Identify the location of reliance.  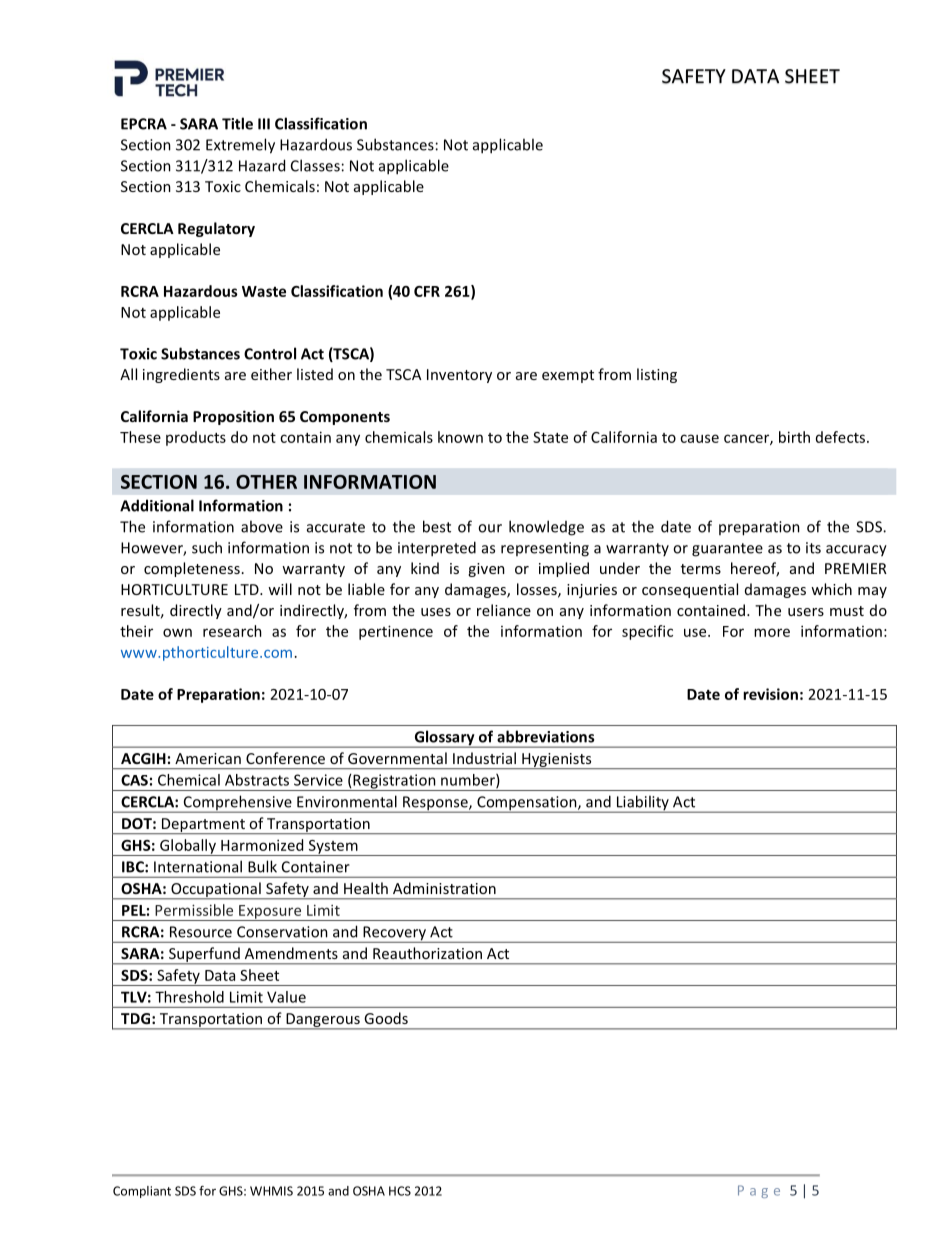
(504, 610).
